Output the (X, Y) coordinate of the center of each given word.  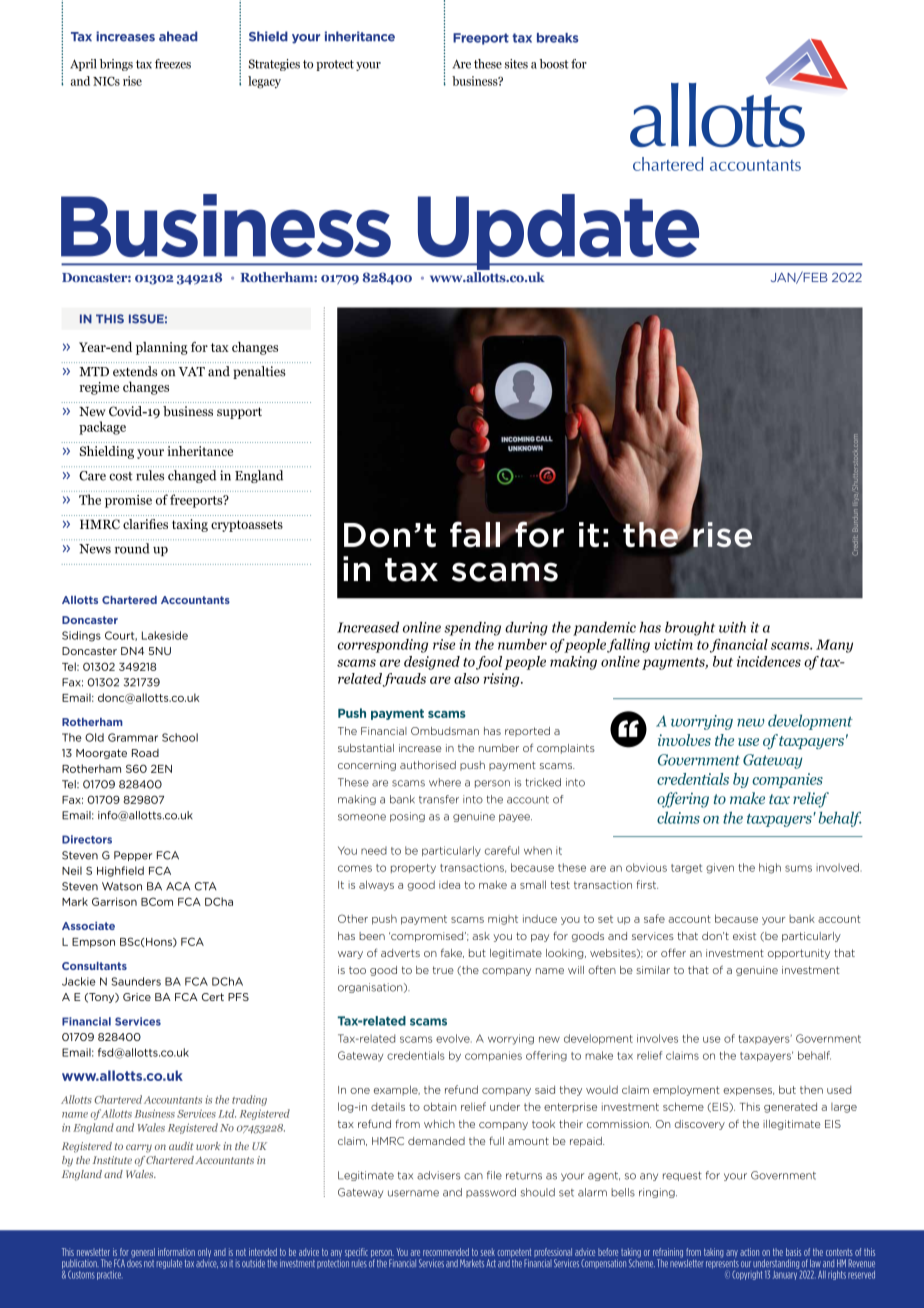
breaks (558, 38)
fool (489, 663)
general (142, 1254)
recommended (446, 1252)
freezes (173, 64)
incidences (769, 661)
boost (553, 64)
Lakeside (165, 635)
